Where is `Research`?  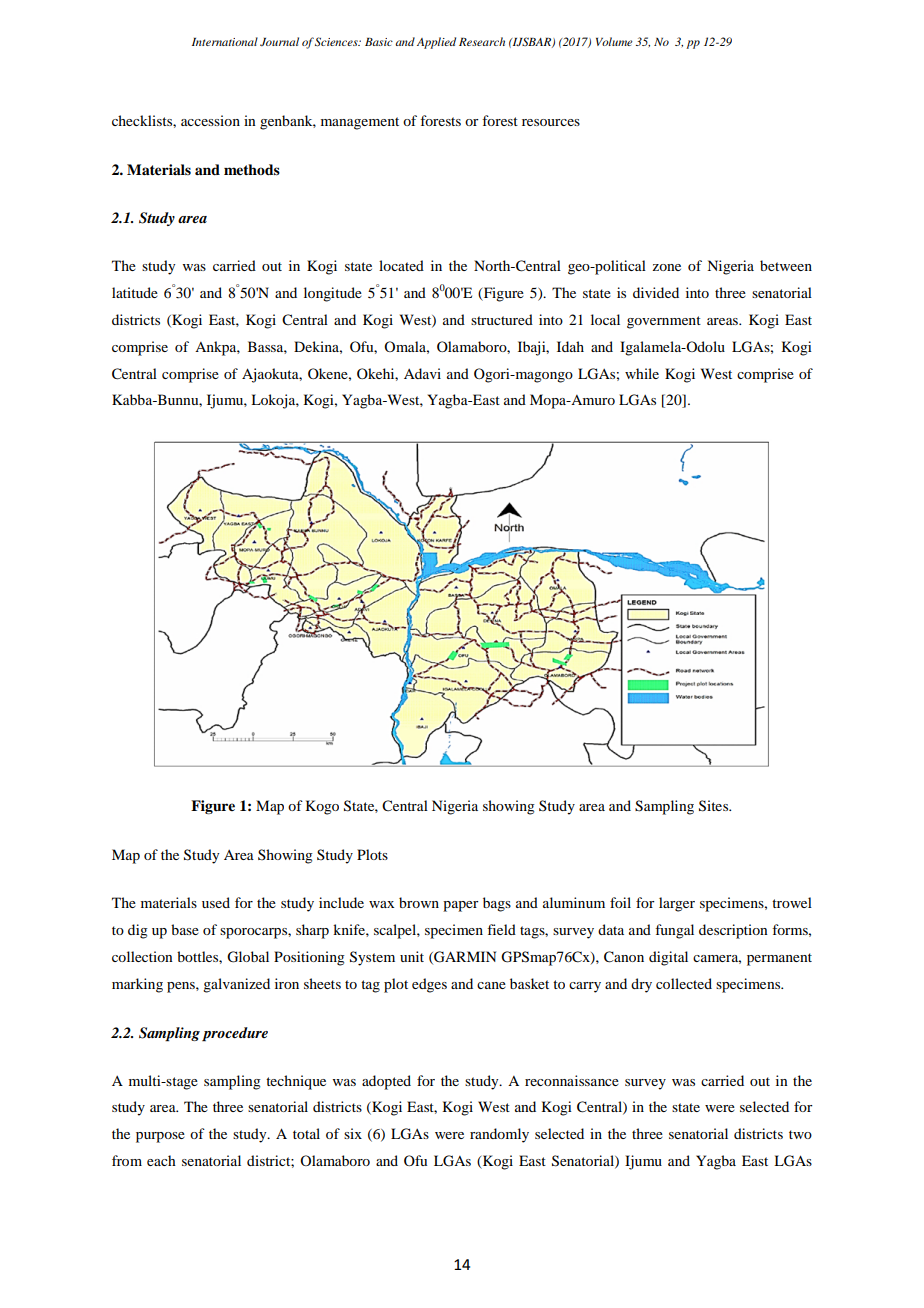
Research is located at coordinates (482, 41).
